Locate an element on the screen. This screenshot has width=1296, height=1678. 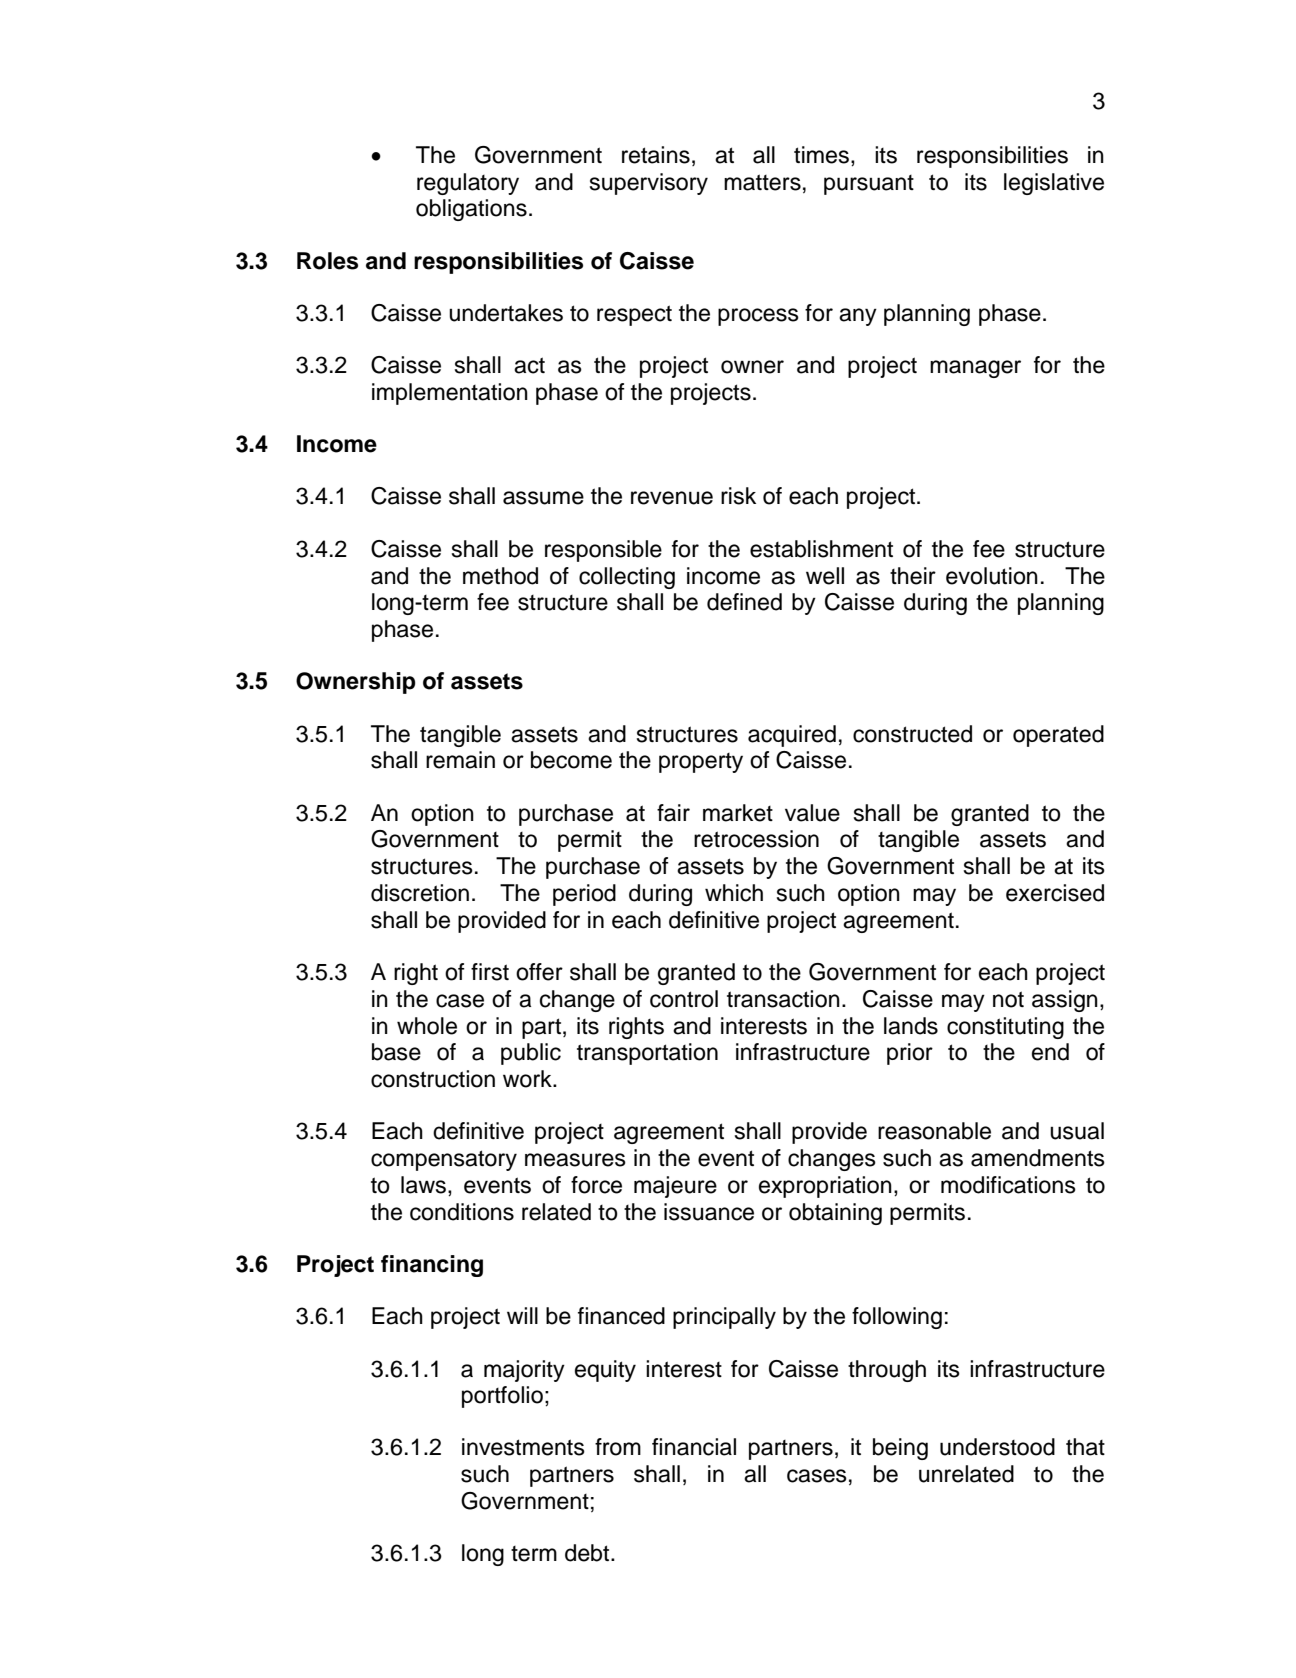
modifications is located at coordinates (1008, 1185).
